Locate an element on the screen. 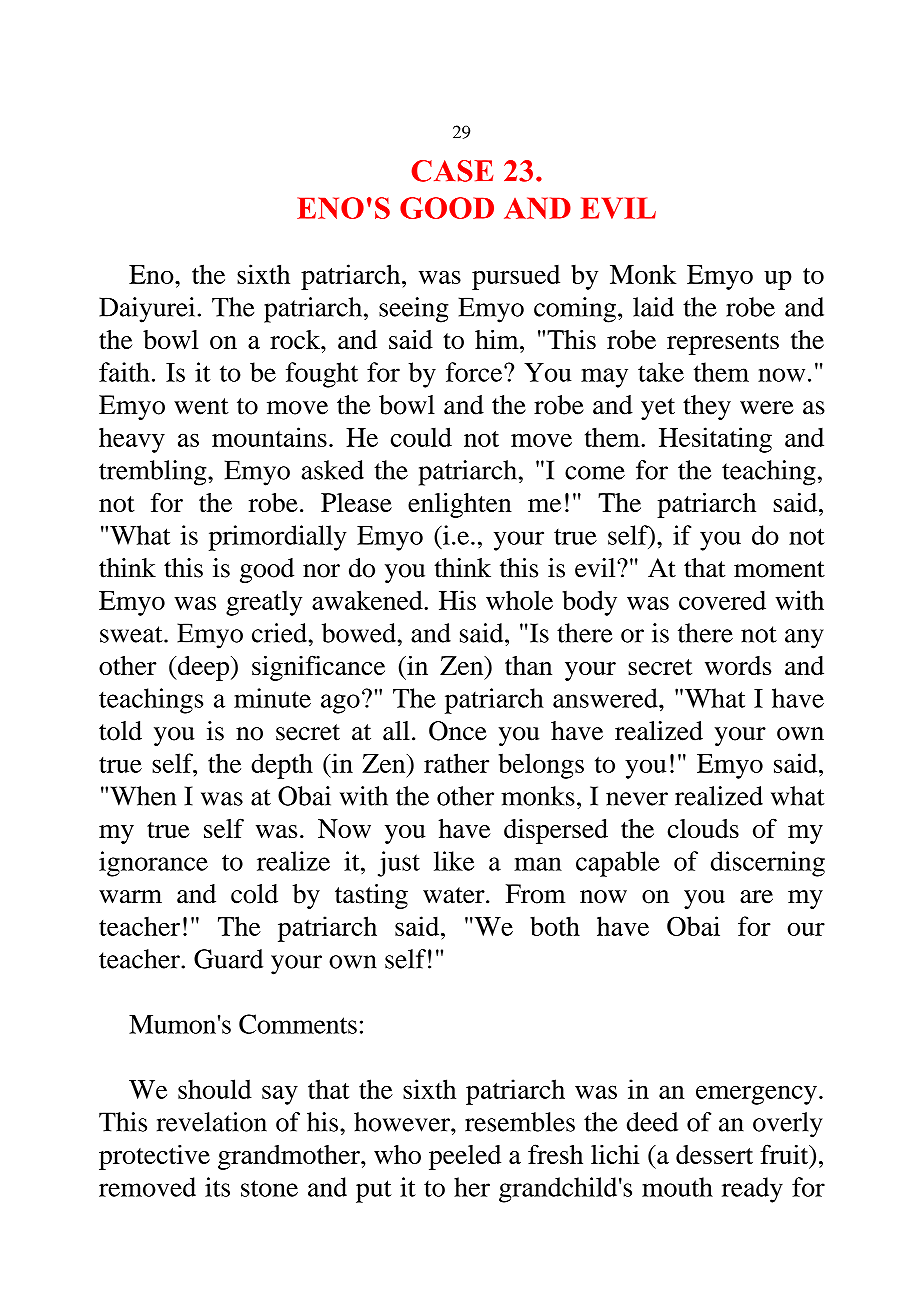 Image resolution: width=924 pixels, height=1307 pixels. CASE is located at coordinates (452, 171).
